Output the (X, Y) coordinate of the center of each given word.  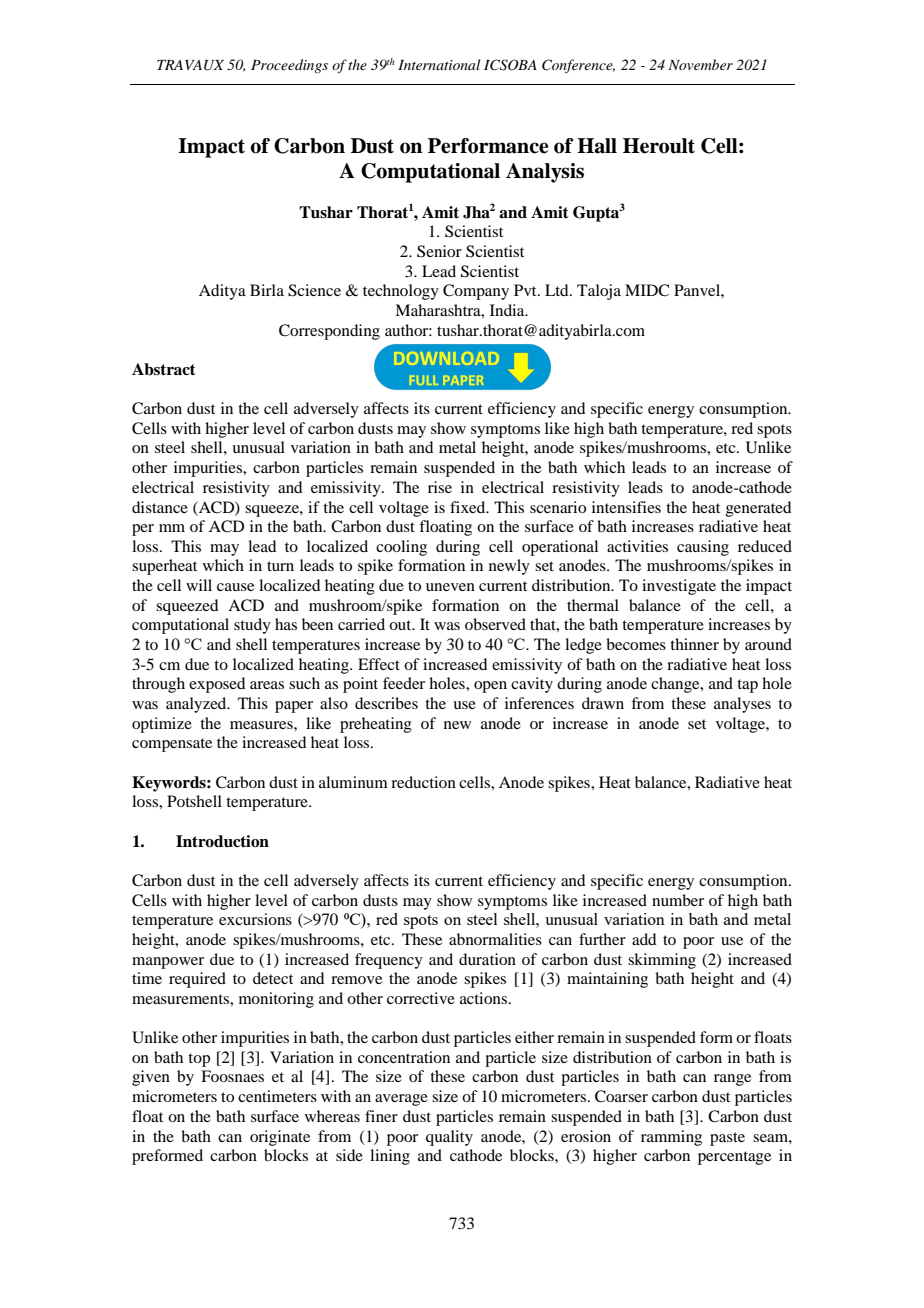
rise (440, 487)
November (700, 64)
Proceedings (289, 66)
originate (280, 1138)
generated (758, 509)
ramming (671, 1138)
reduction (423, 782)
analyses (742, 705)
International (439, 64)
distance (160, 507)
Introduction (222, 841)
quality (449, 1138)
